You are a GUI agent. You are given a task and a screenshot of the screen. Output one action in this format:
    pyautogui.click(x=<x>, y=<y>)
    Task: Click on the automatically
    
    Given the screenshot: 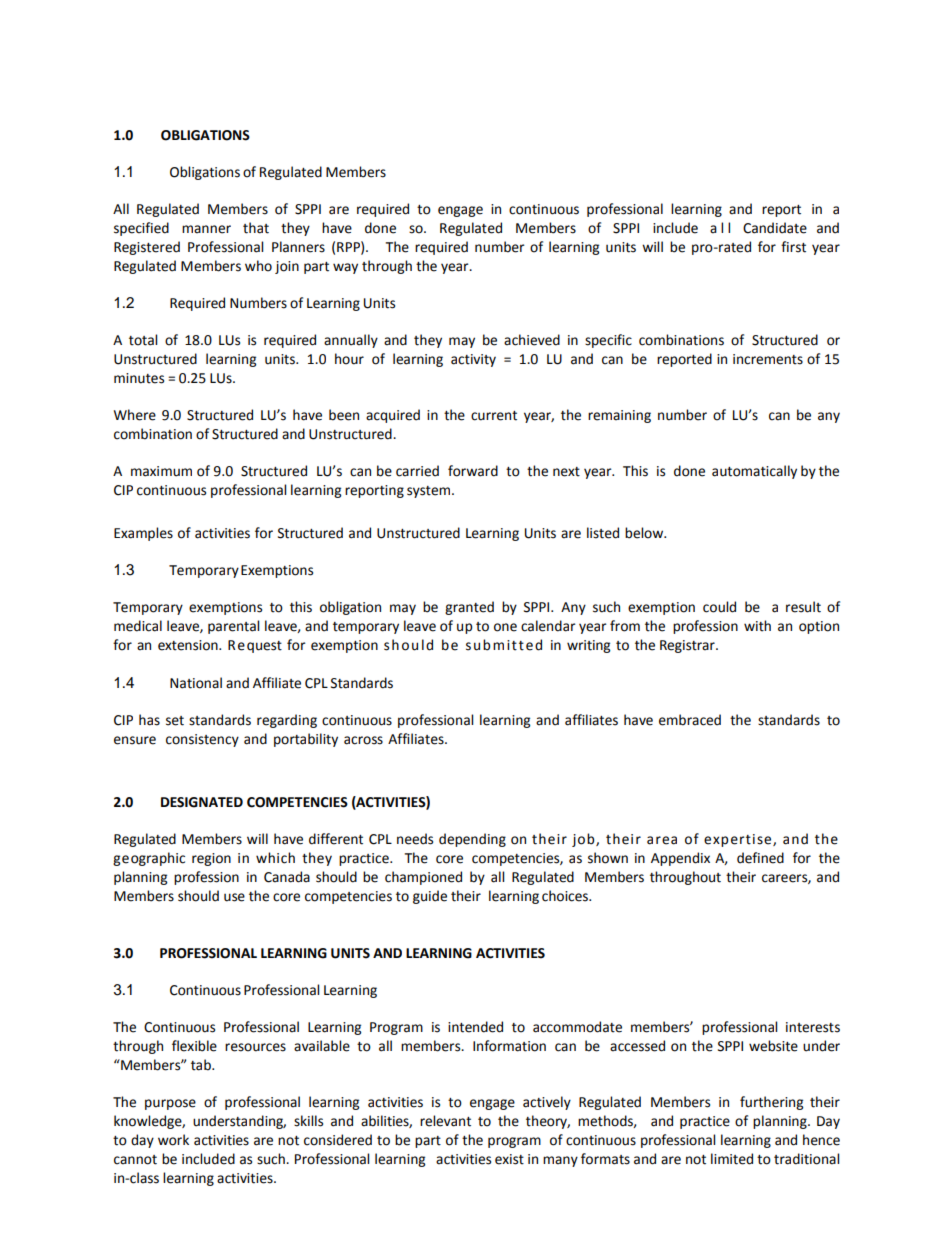 What is the action you would take?
    pyautogui.click(x=754, y=472)
